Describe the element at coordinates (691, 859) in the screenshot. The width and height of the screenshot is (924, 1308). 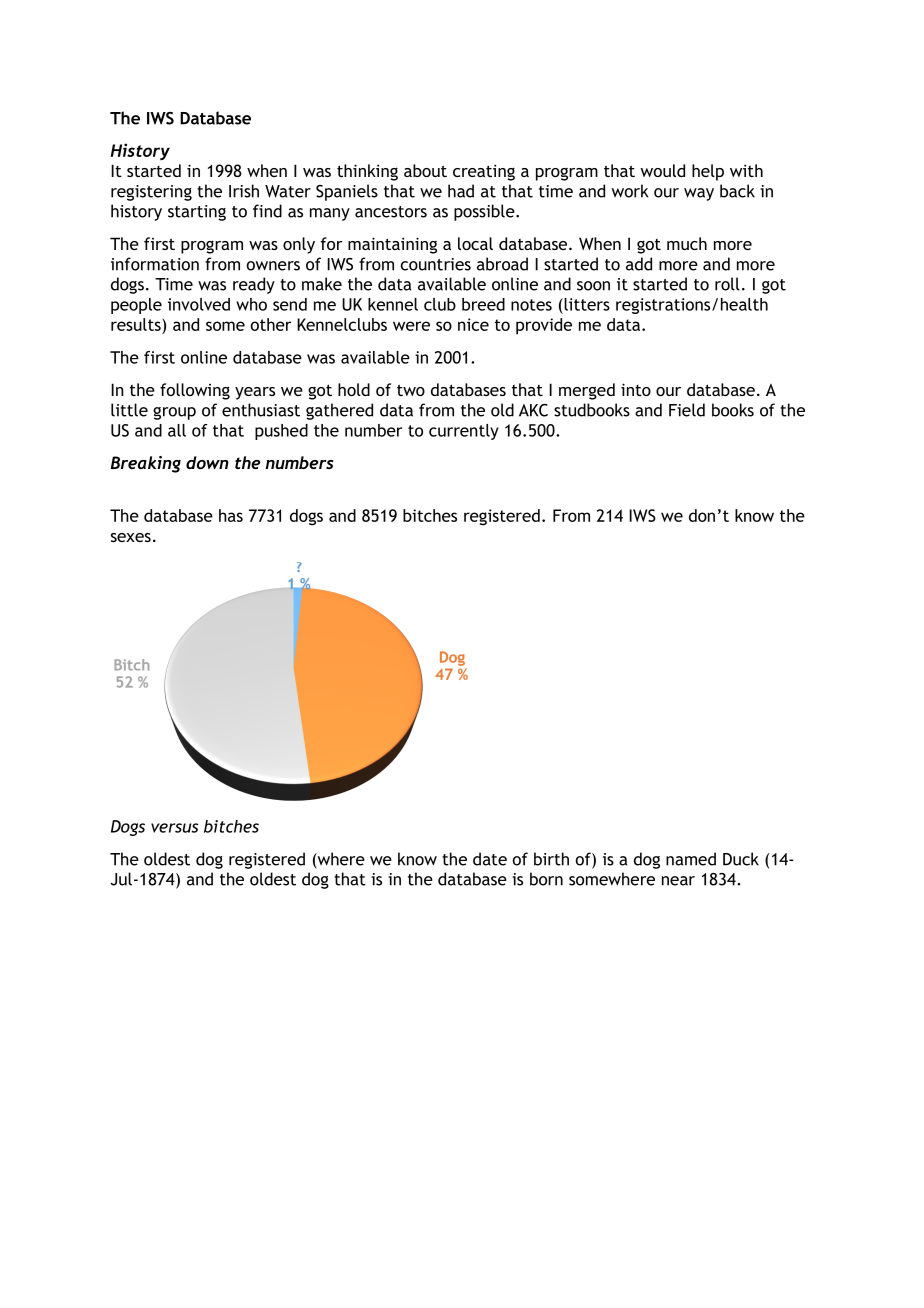
I see `named` at that location.
